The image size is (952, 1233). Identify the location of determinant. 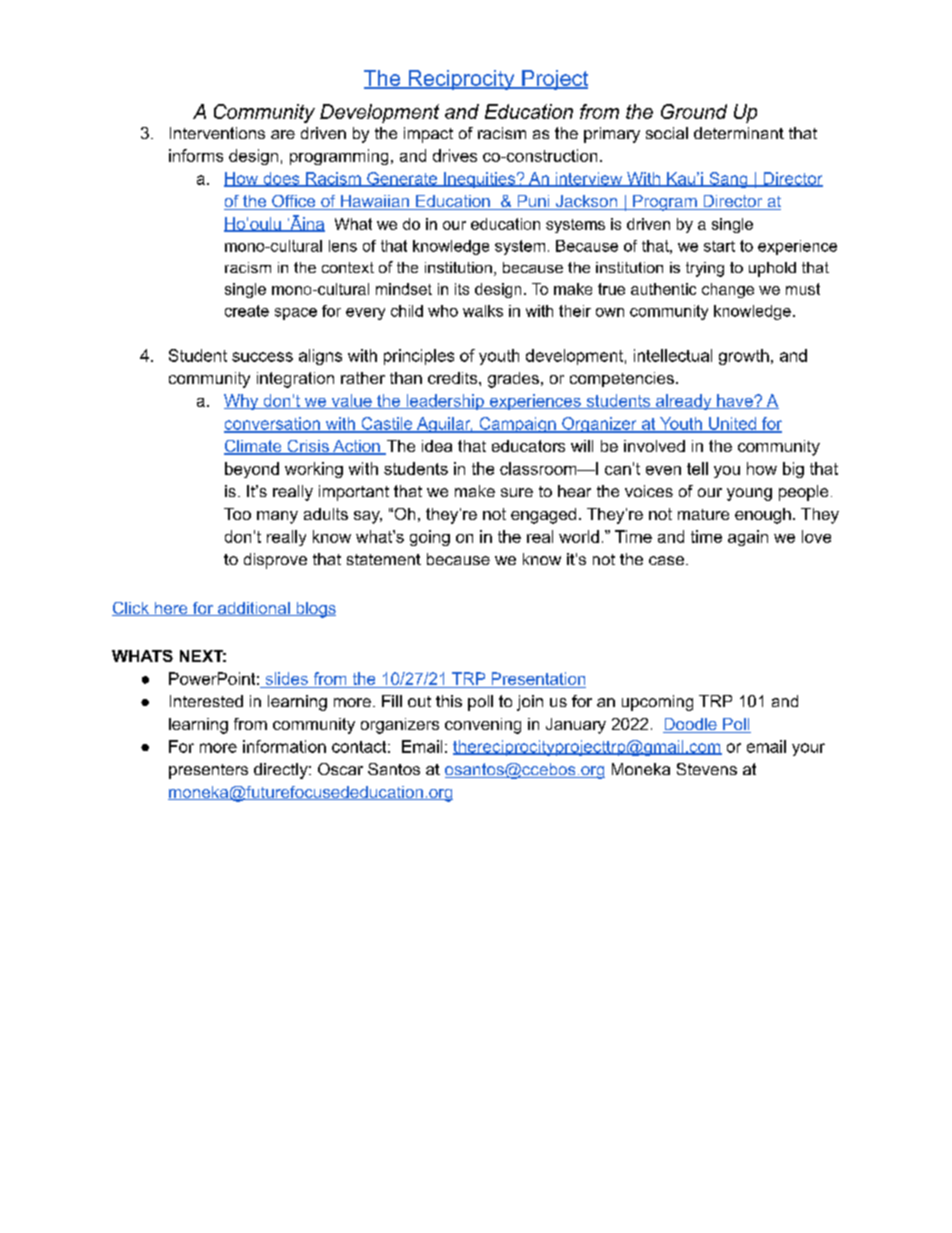
(739, 133).
